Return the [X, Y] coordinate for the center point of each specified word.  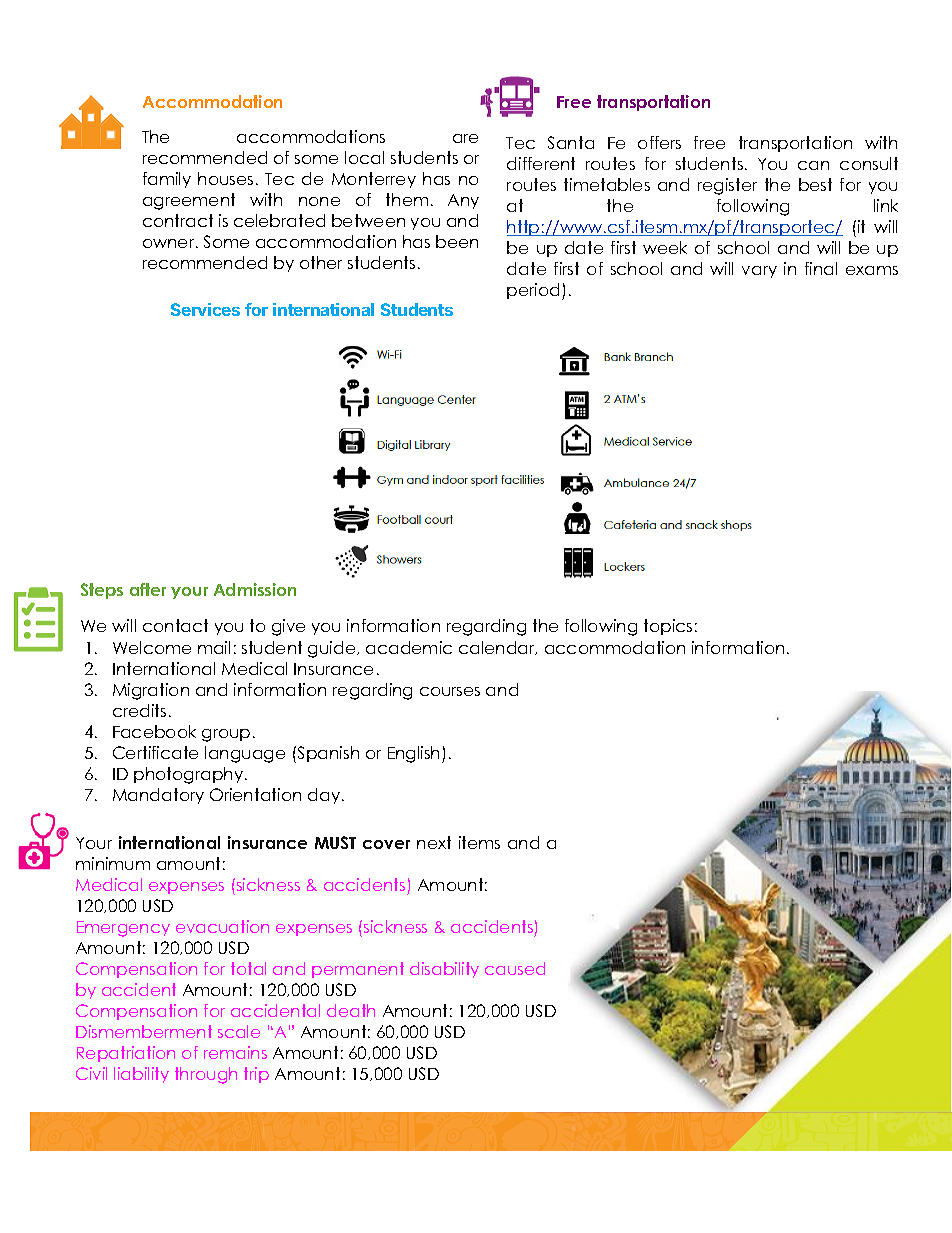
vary [759, 272]
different [541, 163]
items [479, 842]
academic [409, 647]
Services [205, 309]
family [167, 180]
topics [668, 627]
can [813, 165]
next [434, 842]
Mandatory [158, 796]
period [535, 291]
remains [235, 1052]
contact [175, 625]
